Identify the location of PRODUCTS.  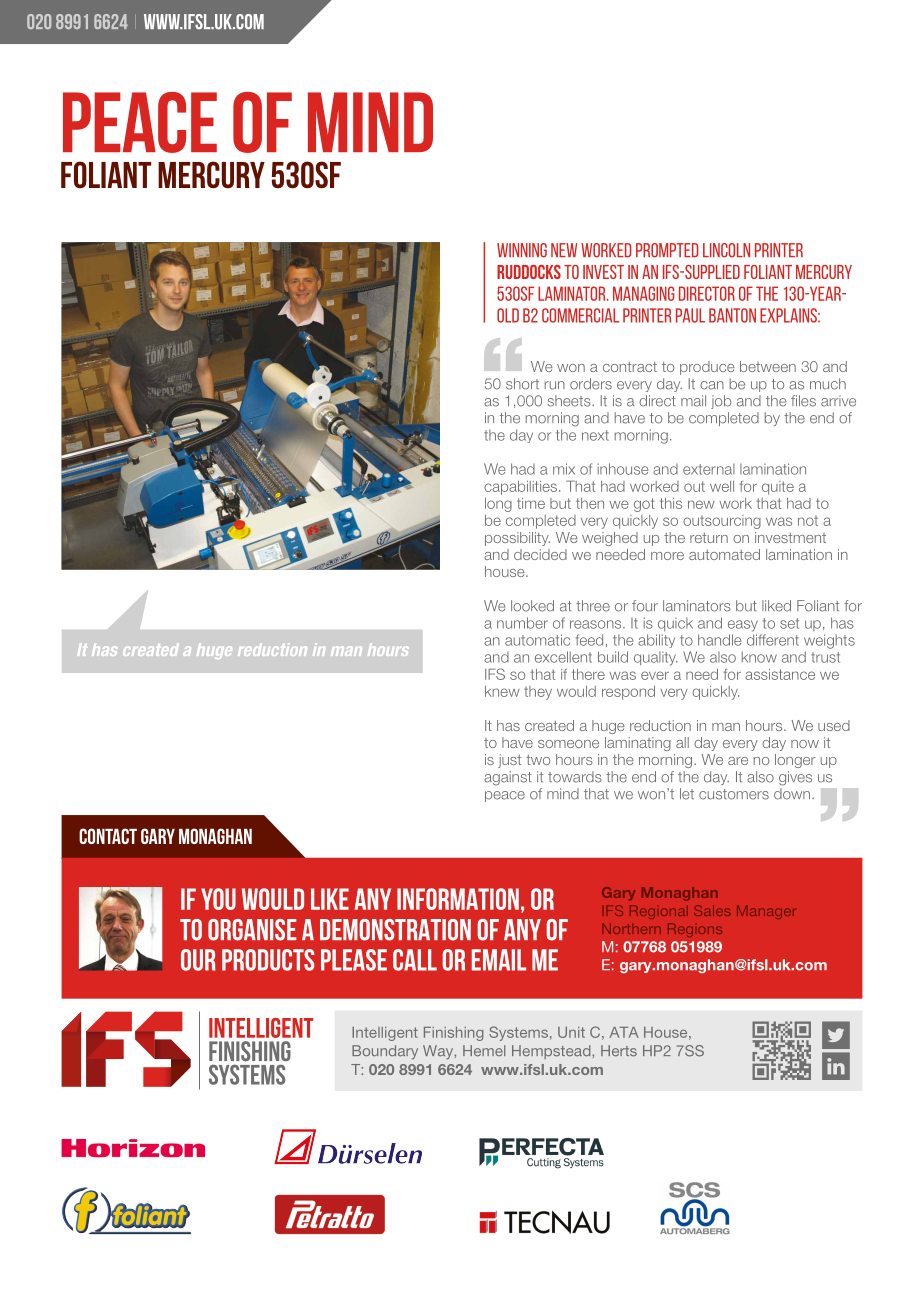
(268, 960).
